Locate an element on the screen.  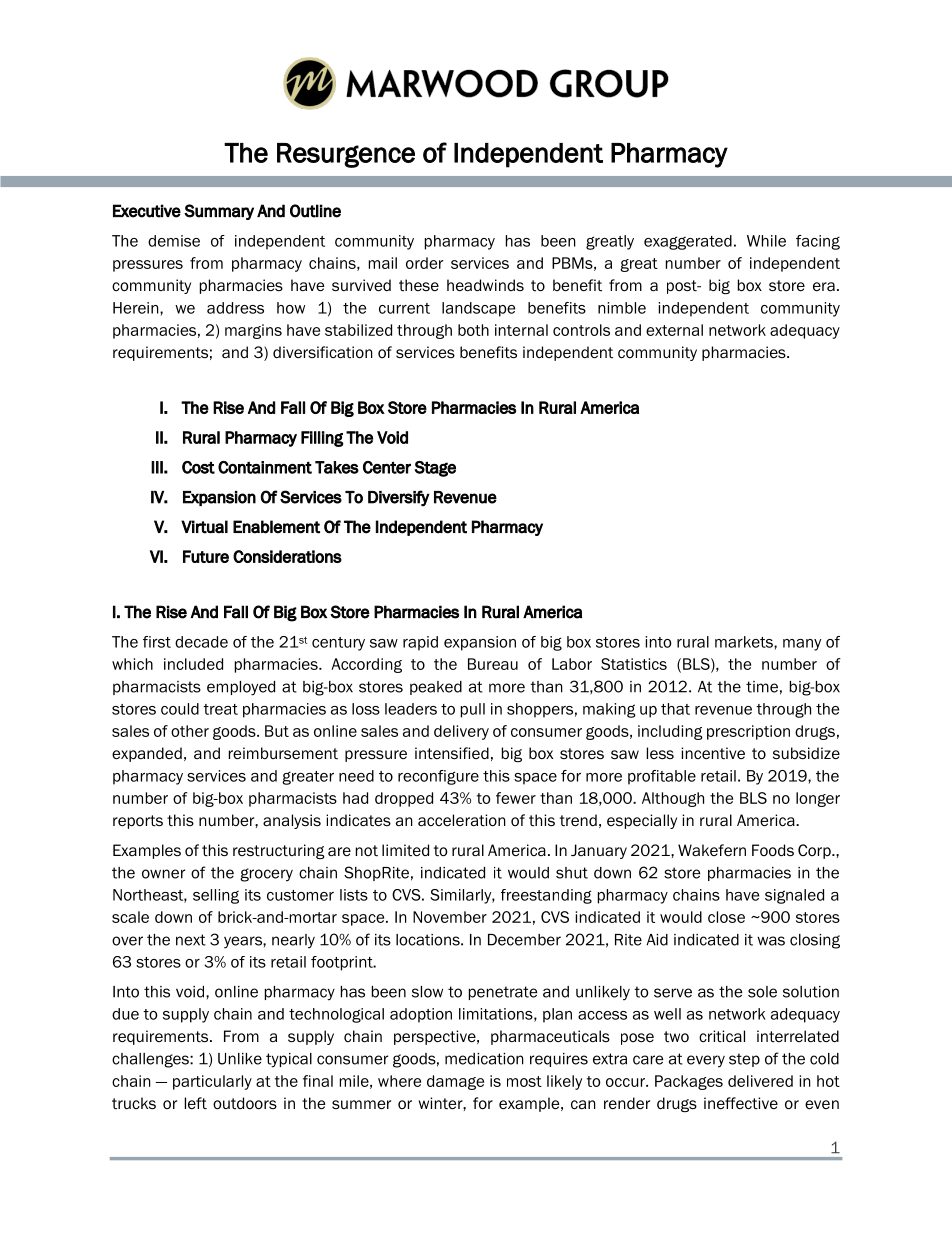
Summary is located at coordinates (219, 212).
